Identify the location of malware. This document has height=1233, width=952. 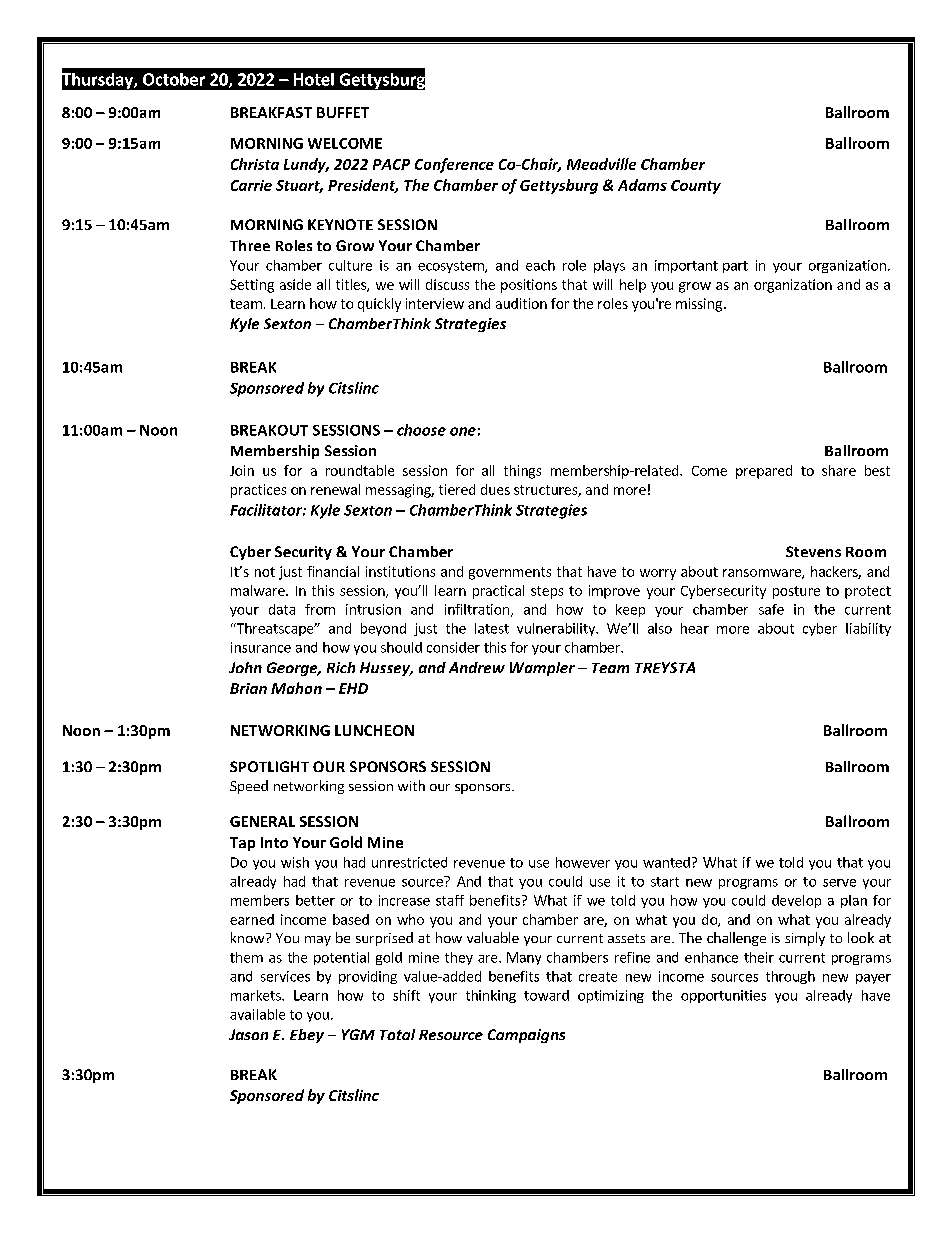
(259, 590).
